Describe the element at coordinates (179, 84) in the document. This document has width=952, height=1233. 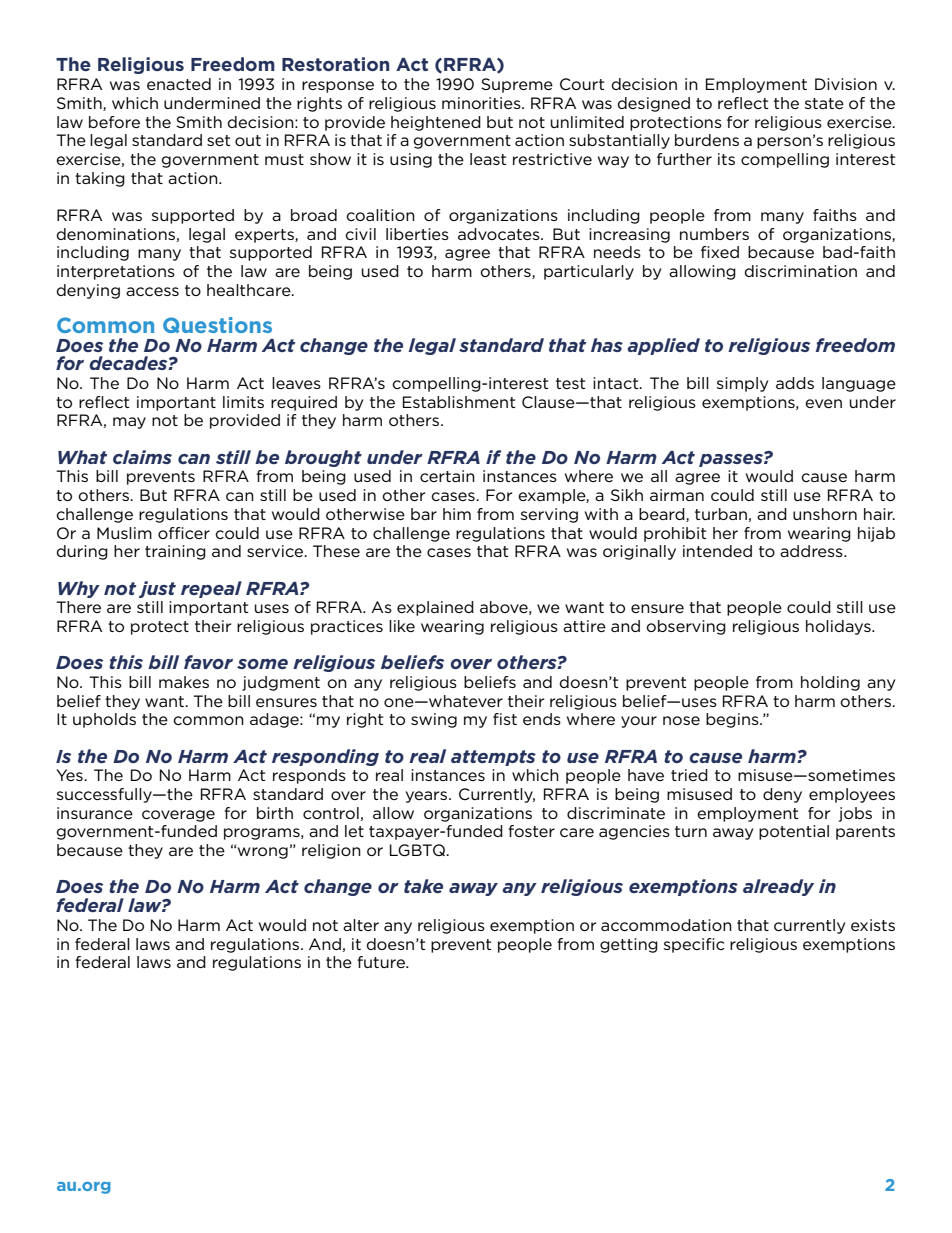
I see `enacted` at that location.
